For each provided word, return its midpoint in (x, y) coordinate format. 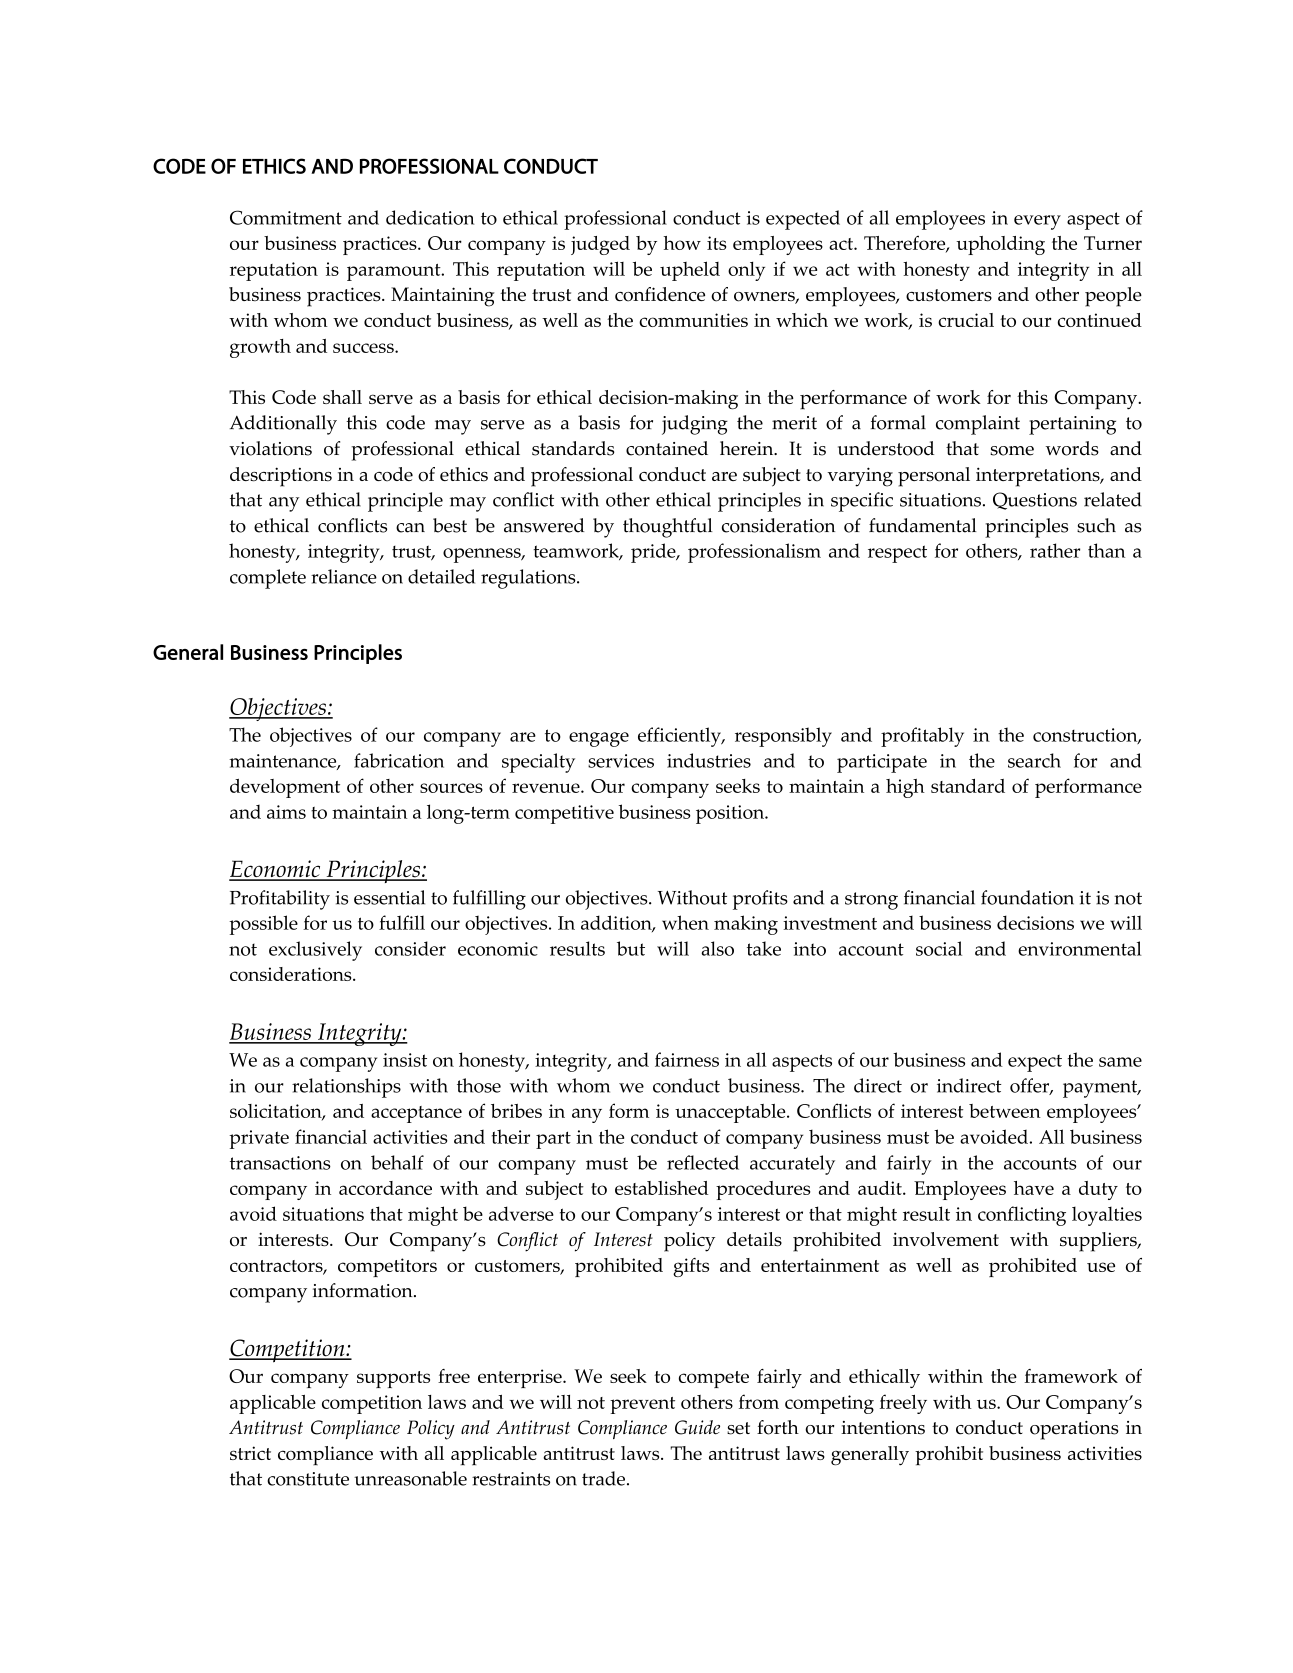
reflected (703, 1162)
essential (389, 897)
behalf (397, 1162)
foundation (1027, 897)
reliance (344, 576)
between (1005, 1111)
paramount (395, 272)
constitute (308, 1479)
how (682, 243)
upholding (1000, 245)
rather (1055, 550)
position (731, 814)
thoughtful (668, 528)
